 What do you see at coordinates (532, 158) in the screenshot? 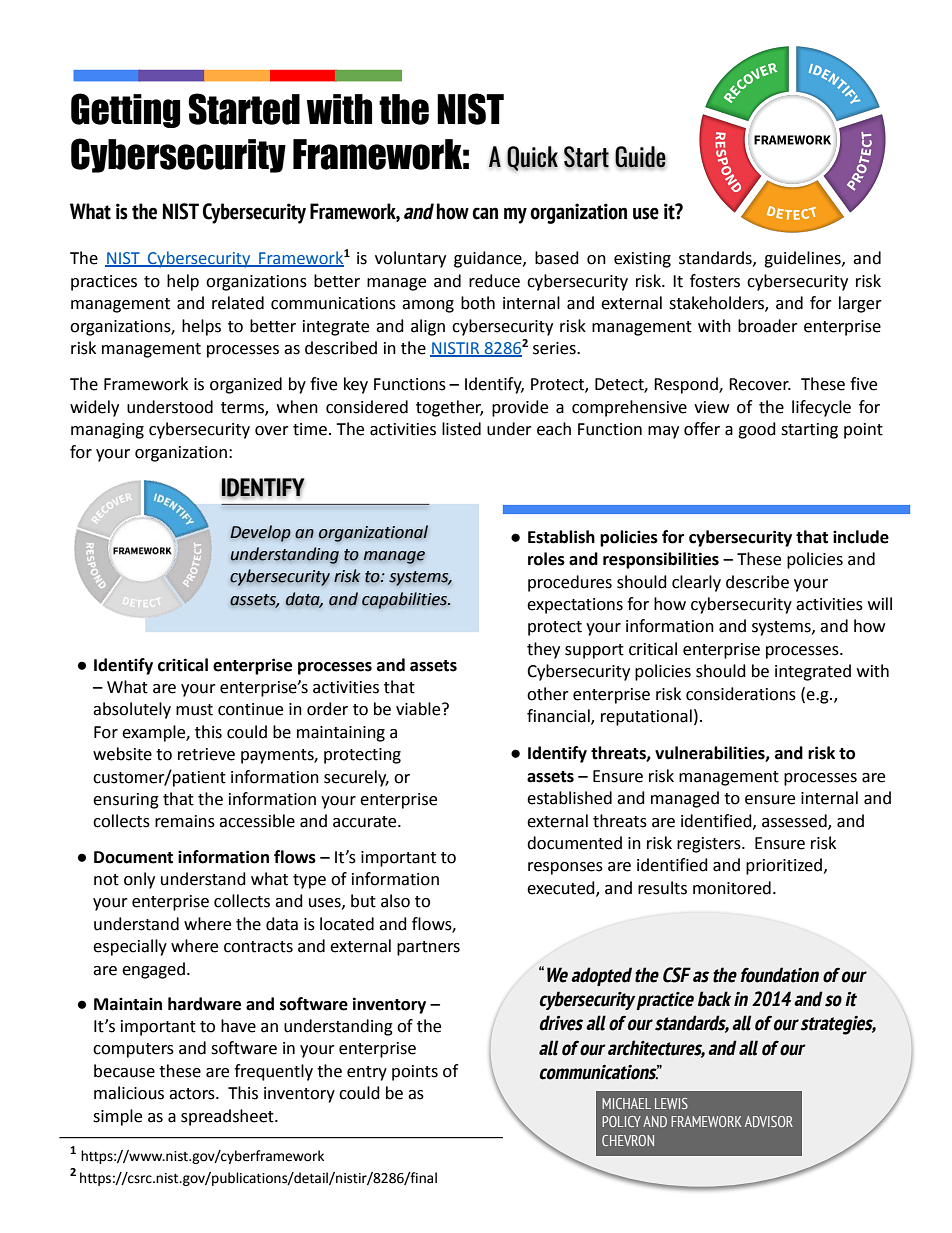
I see `Quick` at bounding box center [532, 158].
